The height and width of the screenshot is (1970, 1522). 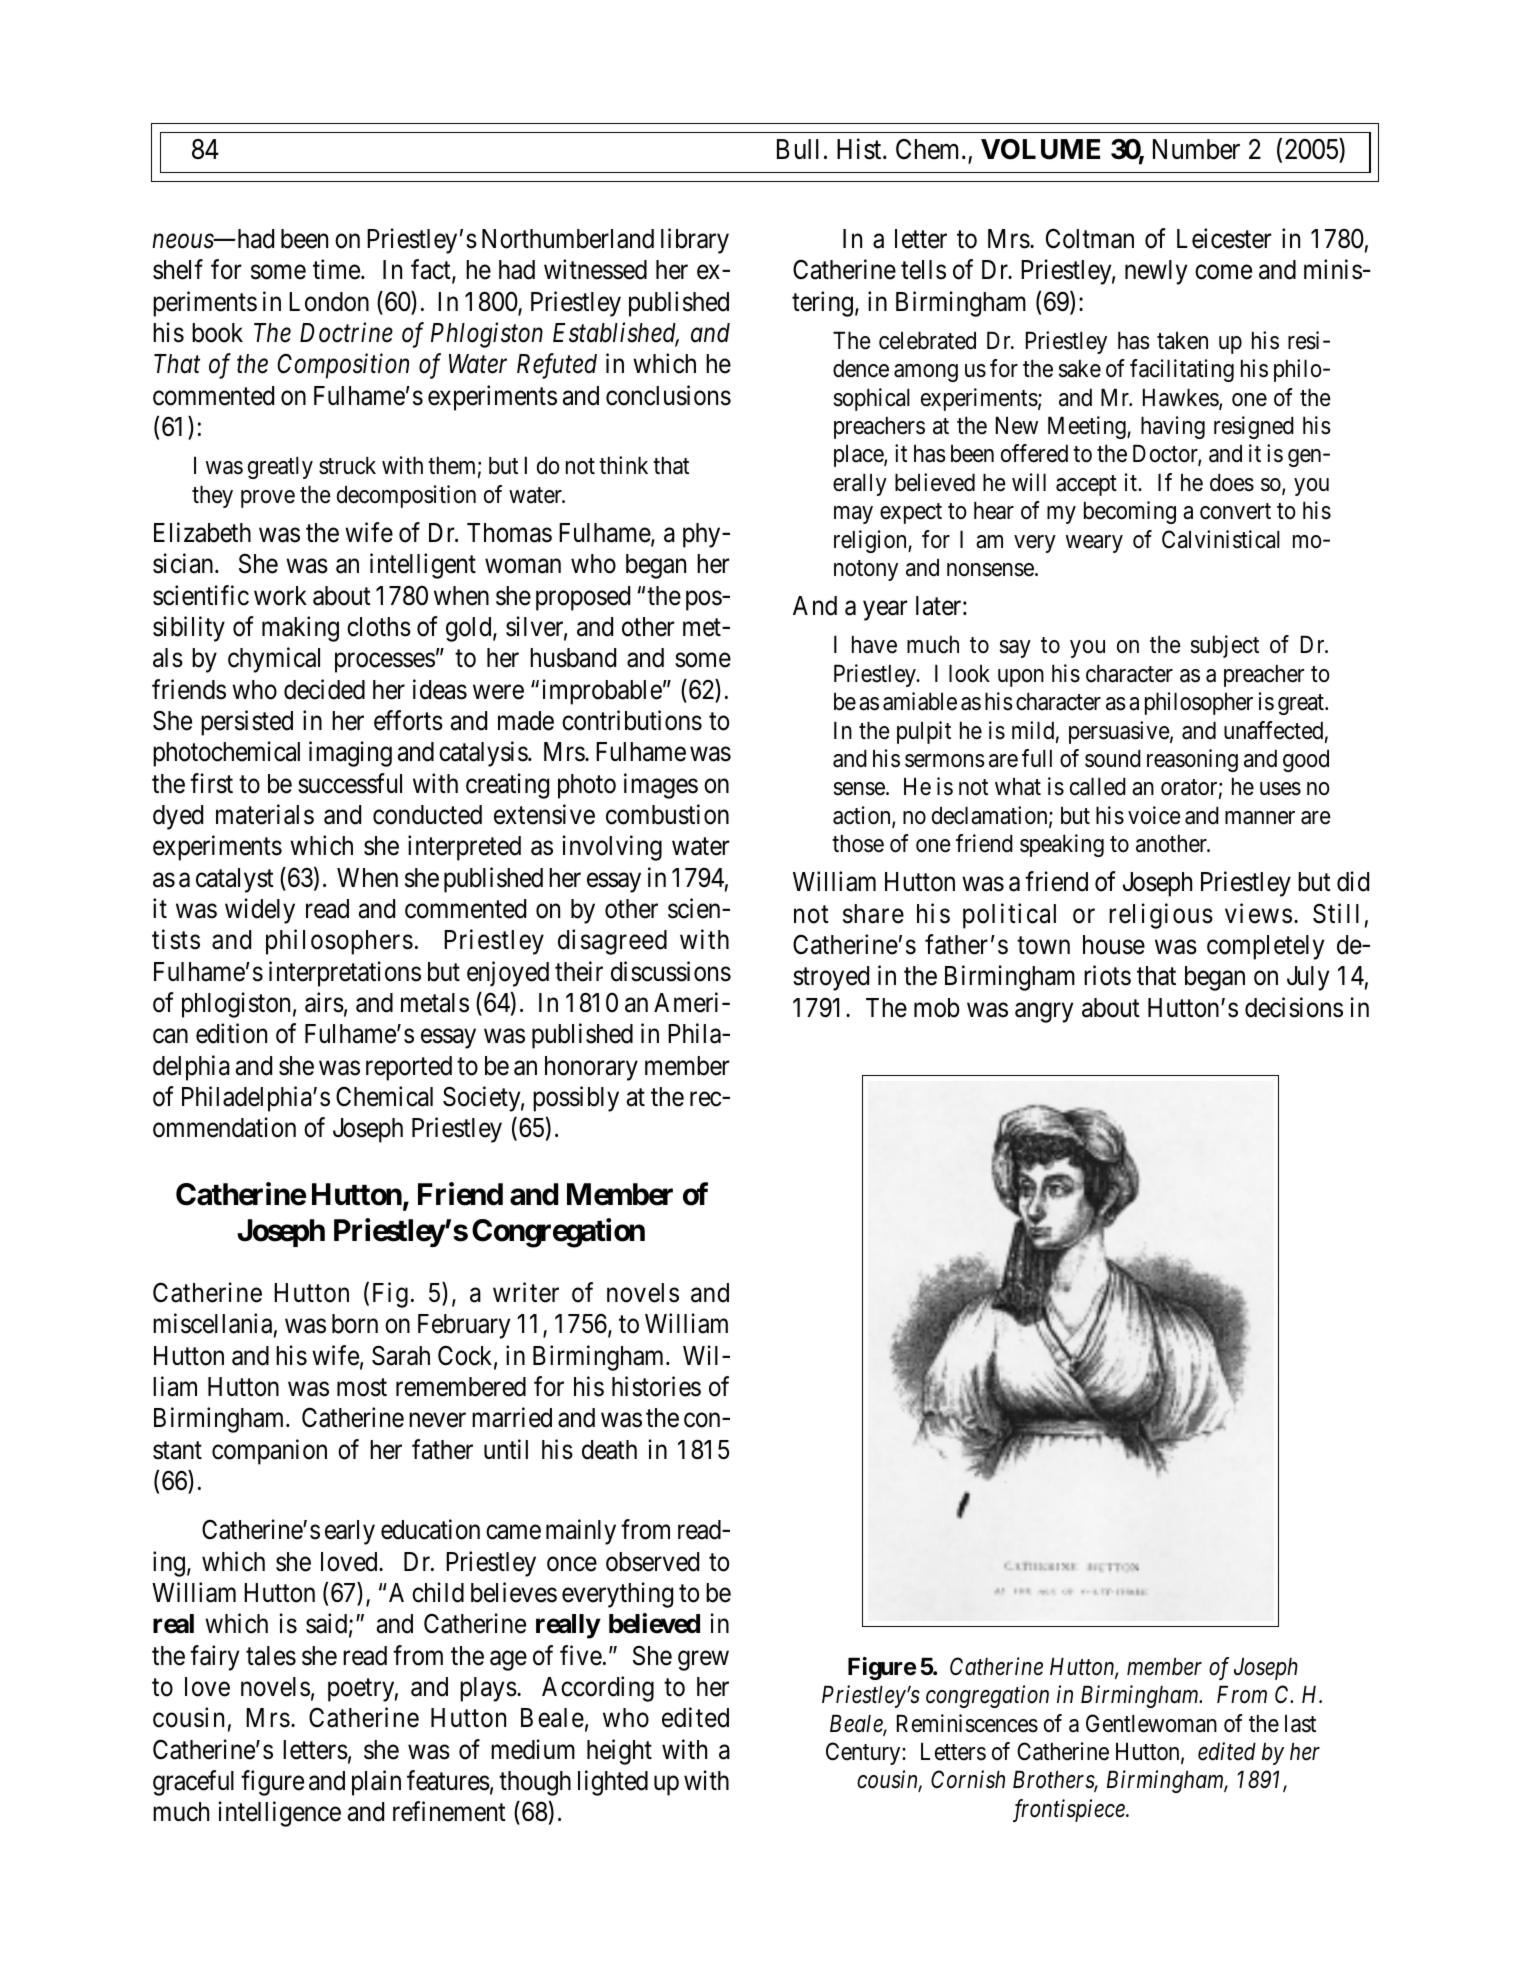 What do you see at coordinates (1225, 646) in the screenshot?
I see `subject` at bounding box center [1225, 646].
